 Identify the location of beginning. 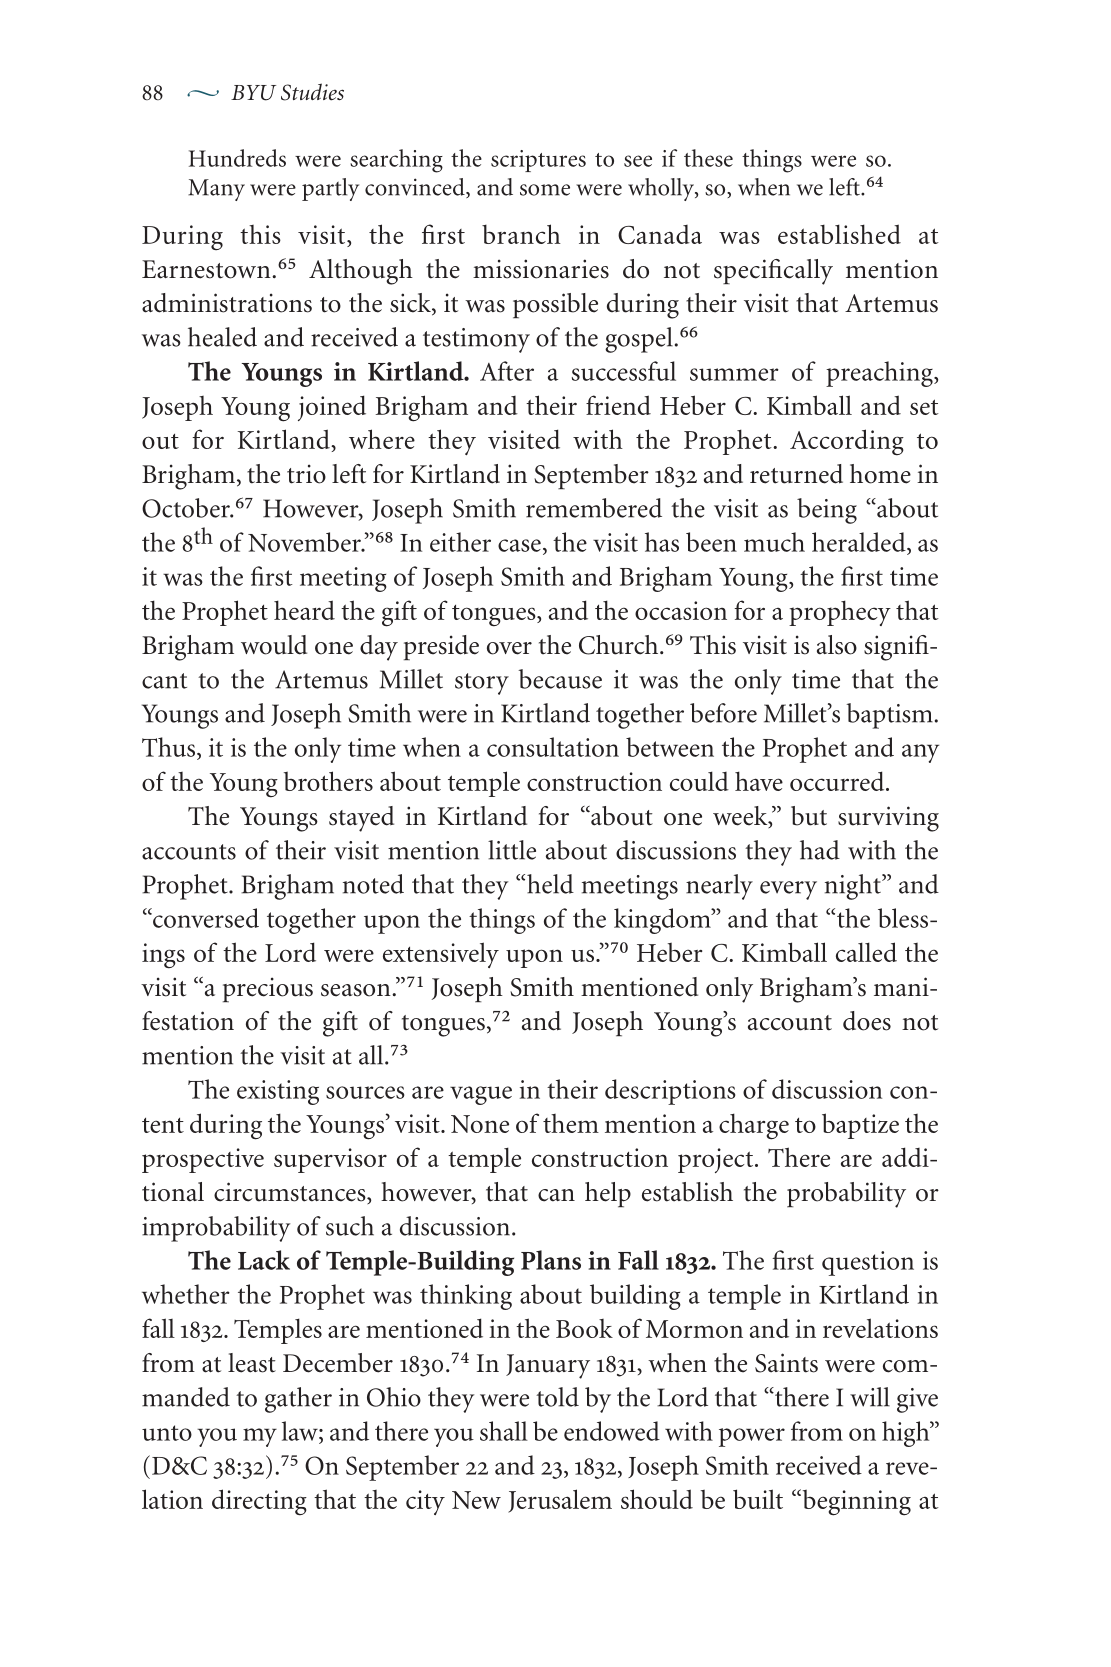
(855, 1502).
